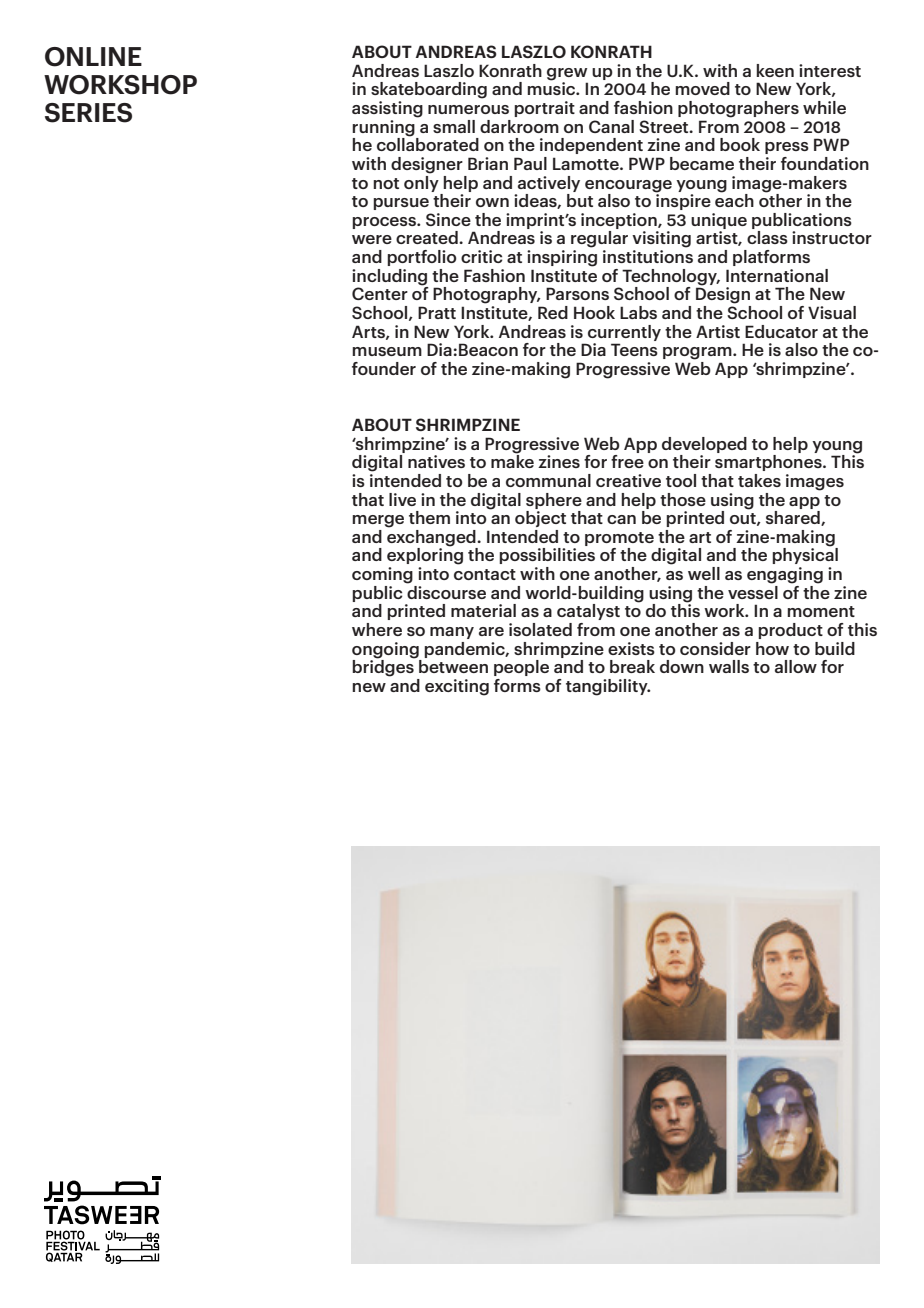 The width and height of the image is (924, 1308). I want to click on takes, so click(759, 480).
